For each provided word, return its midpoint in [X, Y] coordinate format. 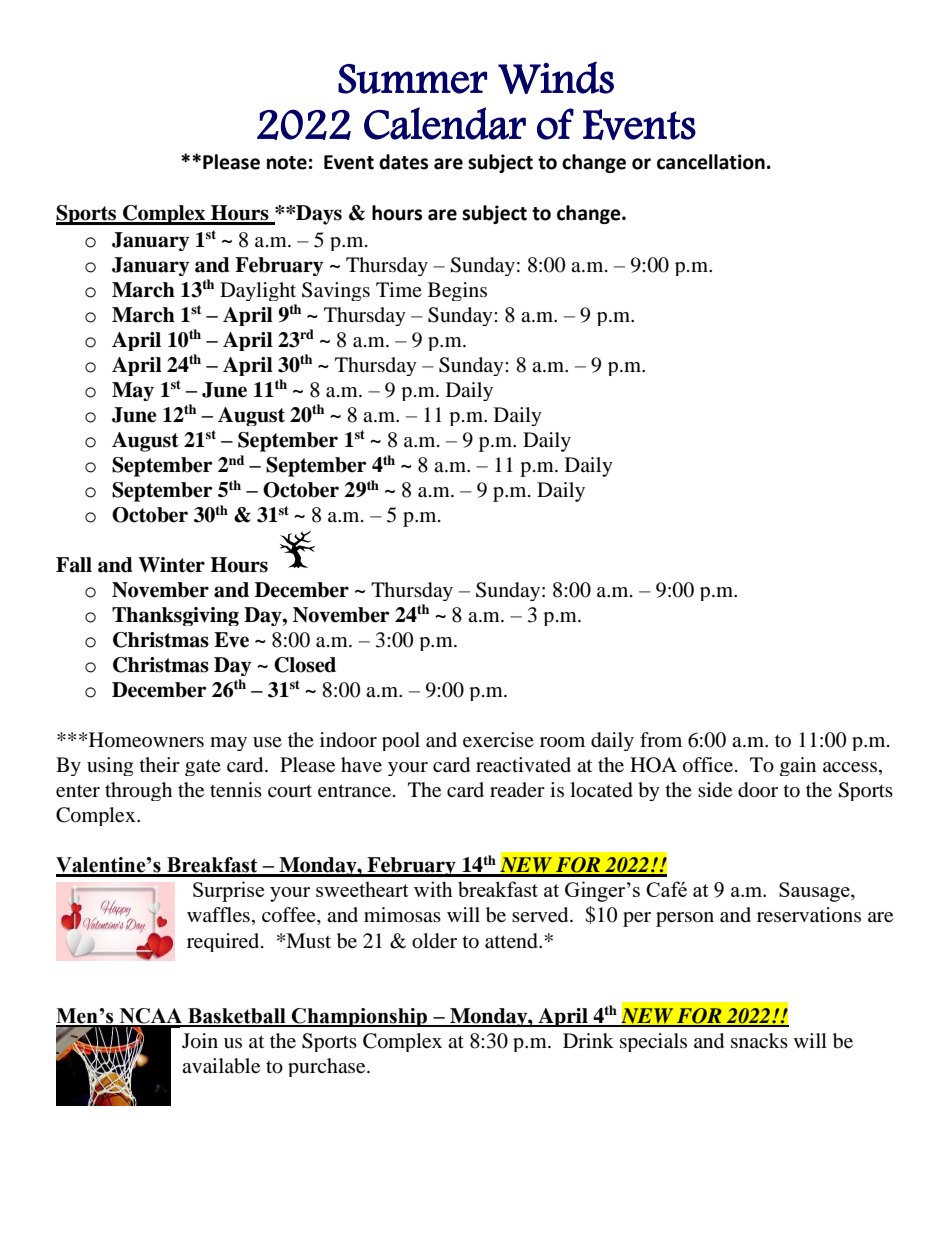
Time [399, 289]
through [138, 791]
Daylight [258, 291]
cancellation [711, 162]
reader [517, 789]
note [287, 163]
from [661, 740]
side [715, 790]
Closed [305, 665]
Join [200, 1041]
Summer [412, 79]
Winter [171, 565]
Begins [457, 291]
